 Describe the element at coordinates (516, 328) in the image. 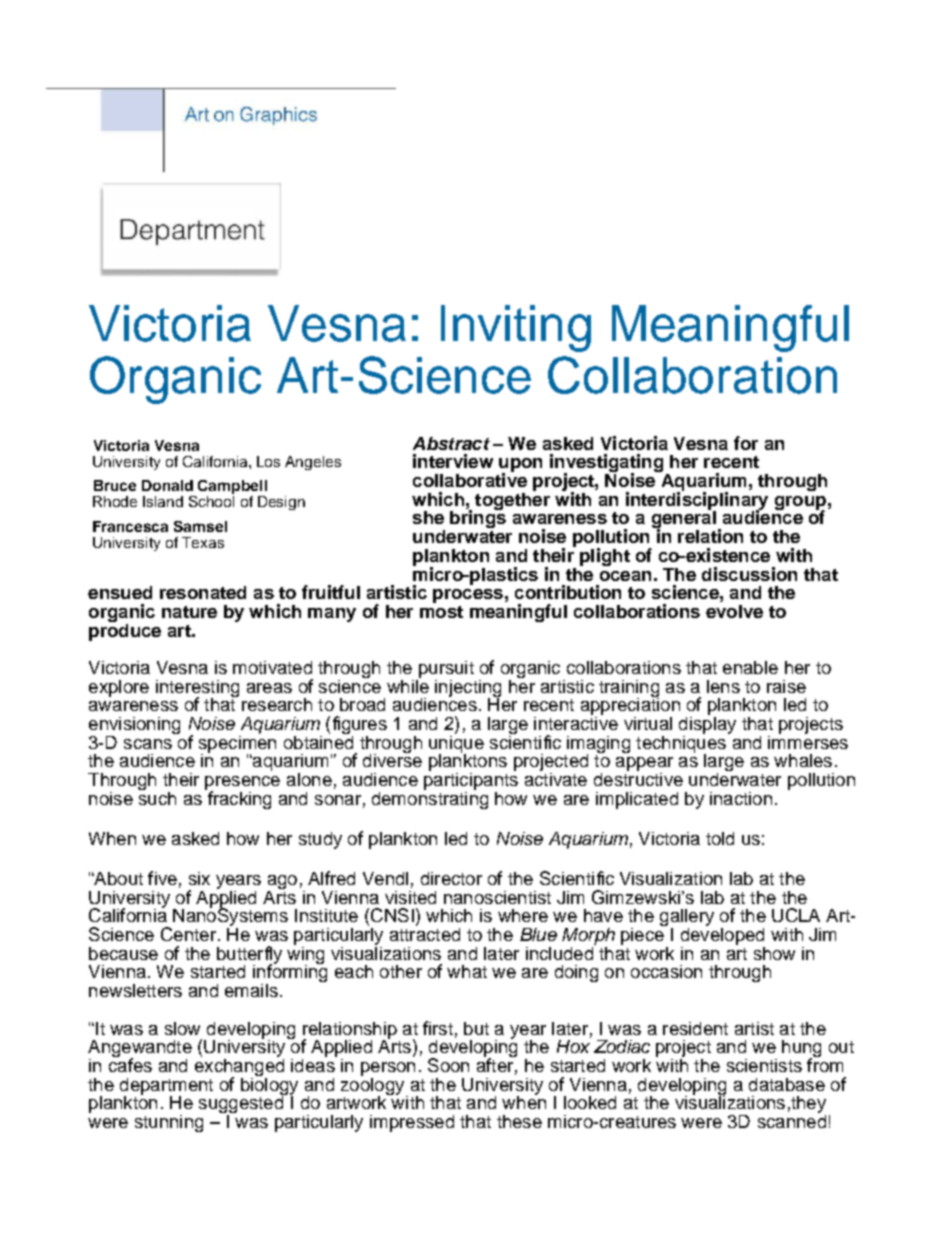

I see `Inviting` at that location.
